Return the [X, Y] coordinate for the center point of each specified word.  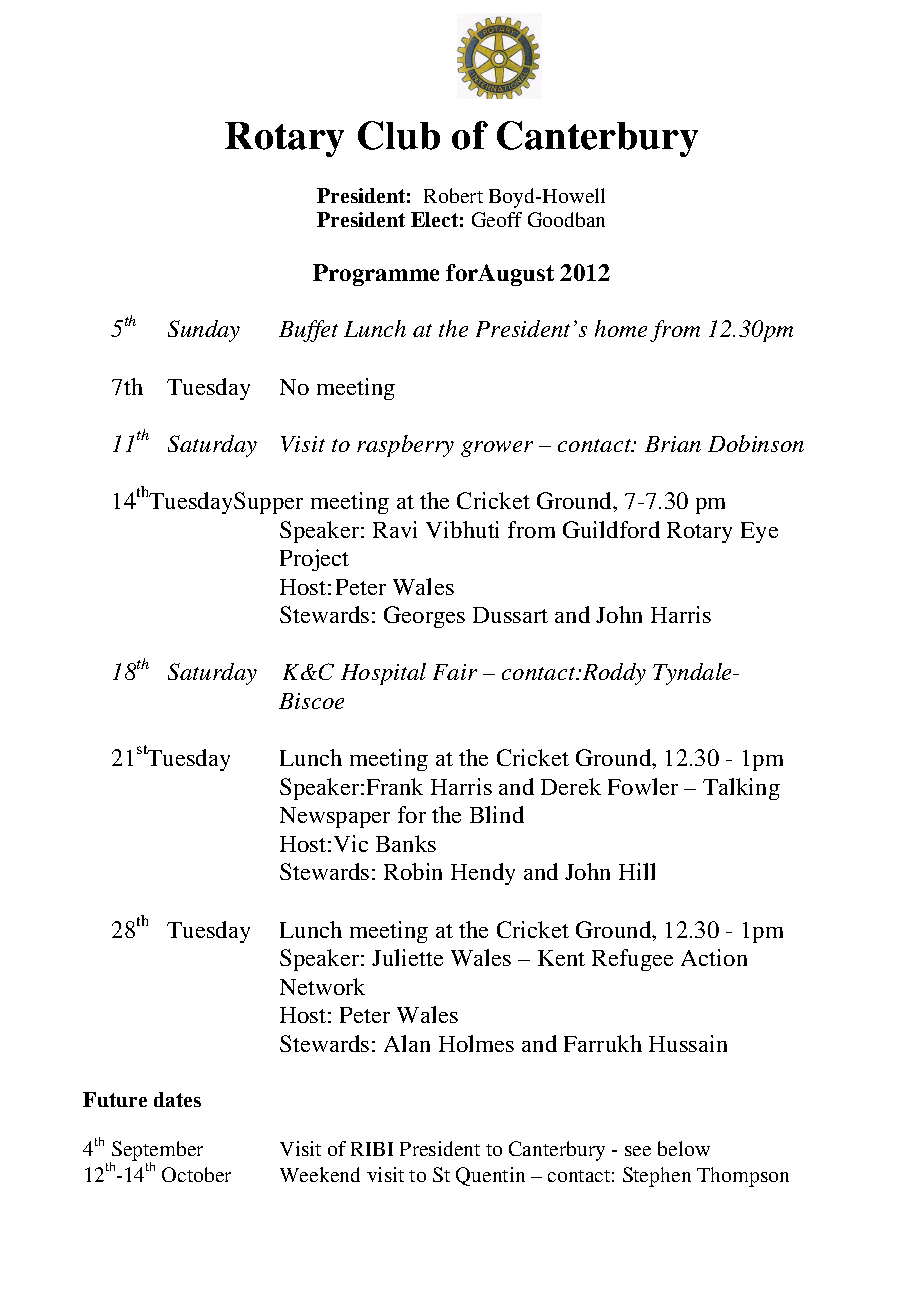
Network [322, 986]
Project [314, 560]
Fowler [643, 786]
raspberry [405, 446]
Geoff [497, 219]
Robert [453, 195]
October [196, 1174]
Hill [637, 871]
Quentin [490, 1176]
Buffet [308, 331]
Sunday [204, 331]
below [684, 1148]
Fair [455, 672]
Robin [413, 871]
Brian [673, 444]
